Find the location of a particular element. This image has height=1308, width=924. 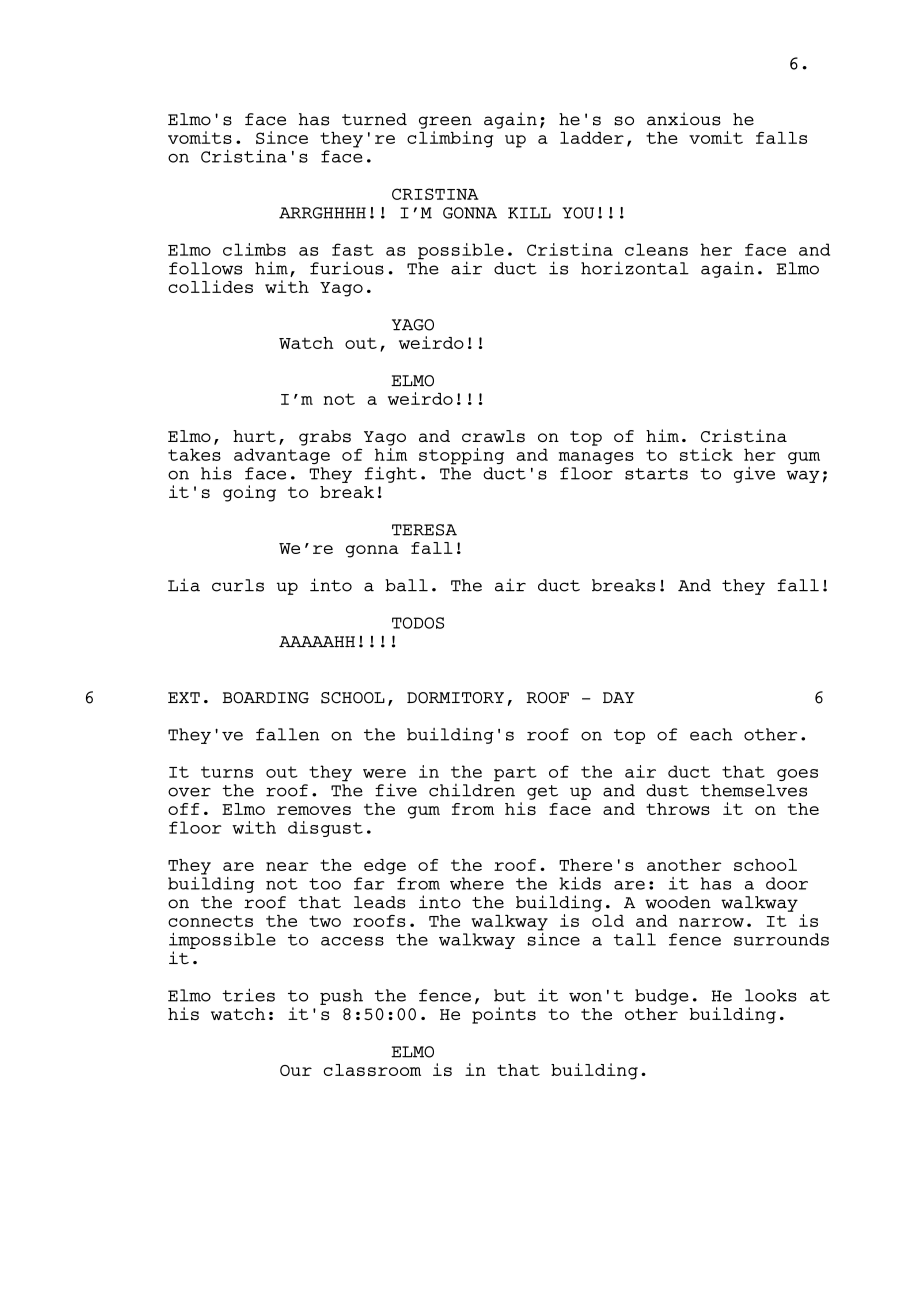

points is located at coordinates (504, 1015).
